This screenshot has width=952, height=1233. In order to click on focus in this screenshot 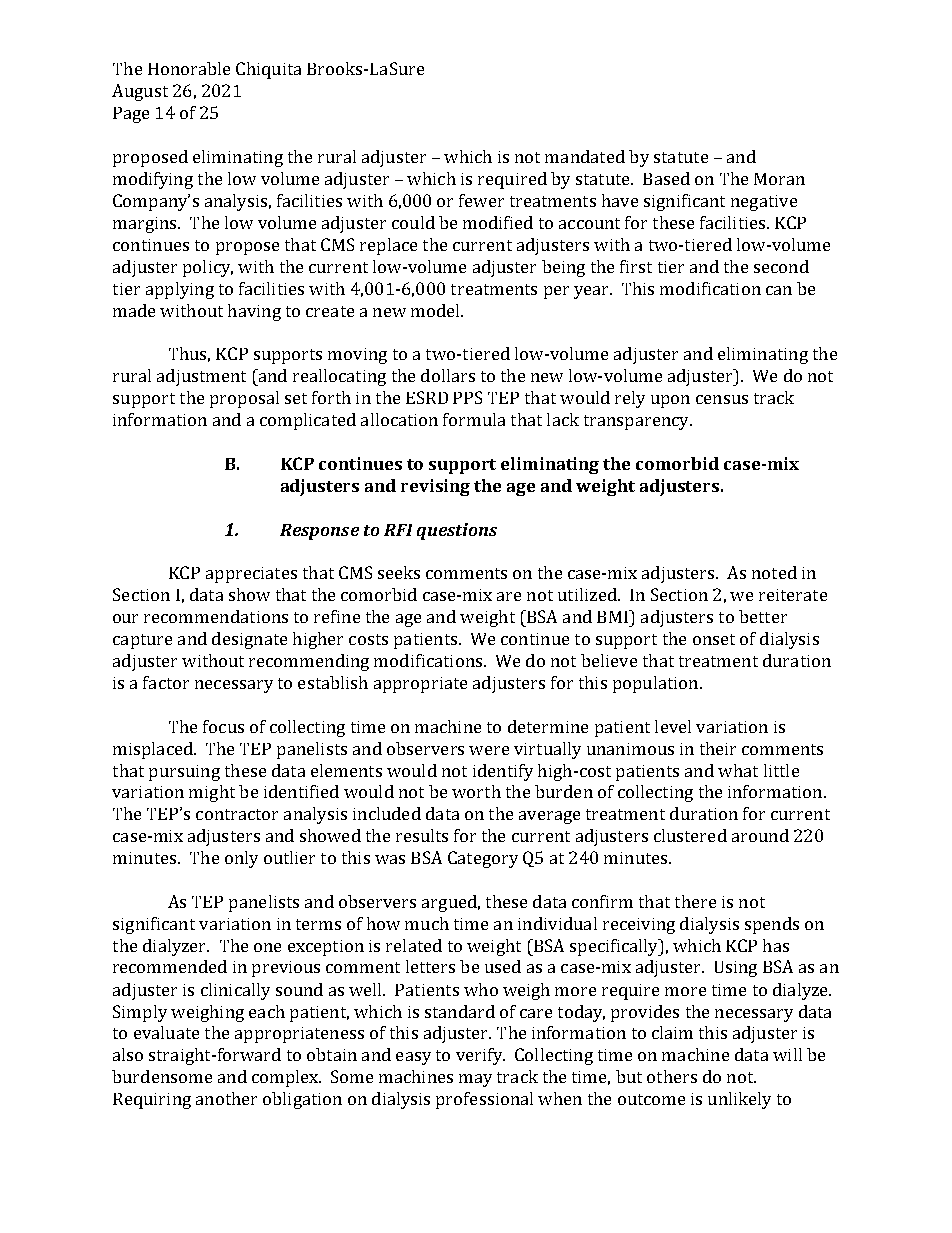, I will do `click(223, 726)`.
